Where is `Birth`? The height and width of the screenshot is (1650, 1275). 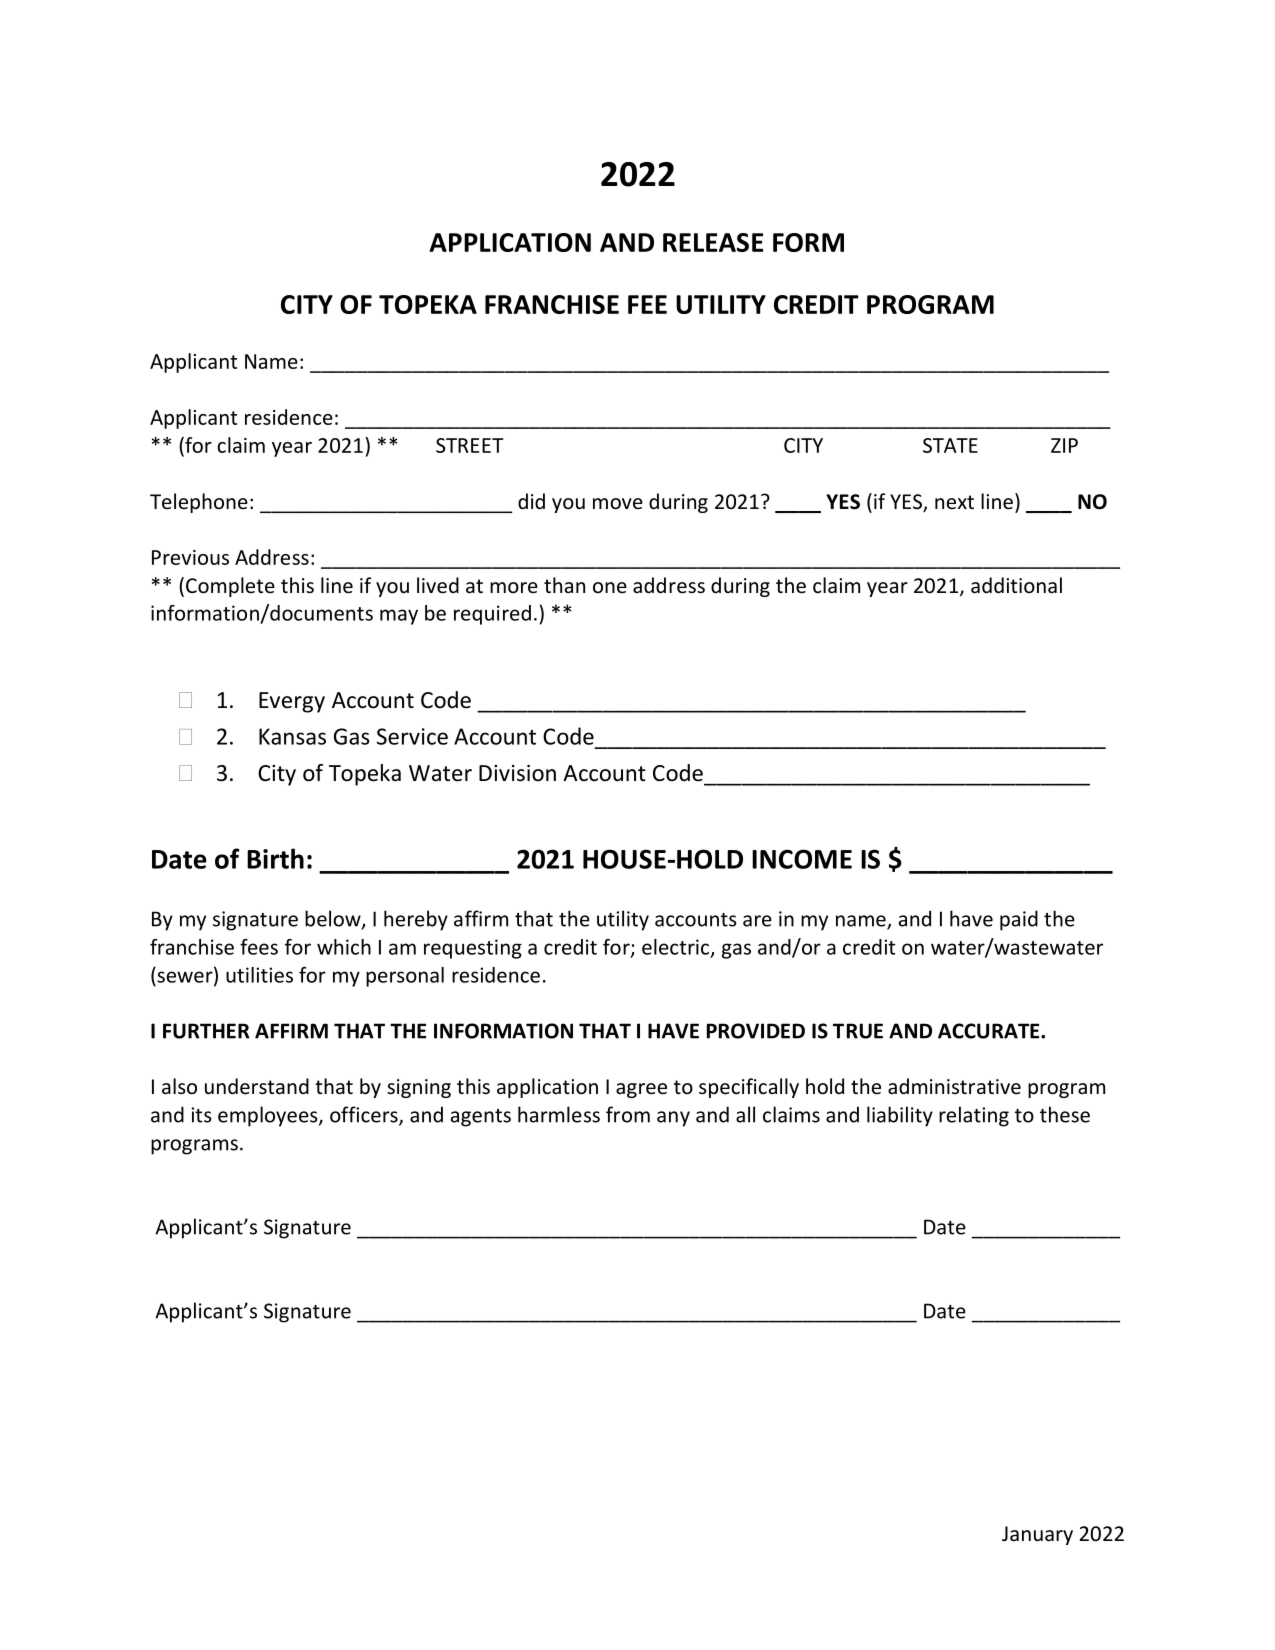
Birth is located at coordinates (275, 858).
